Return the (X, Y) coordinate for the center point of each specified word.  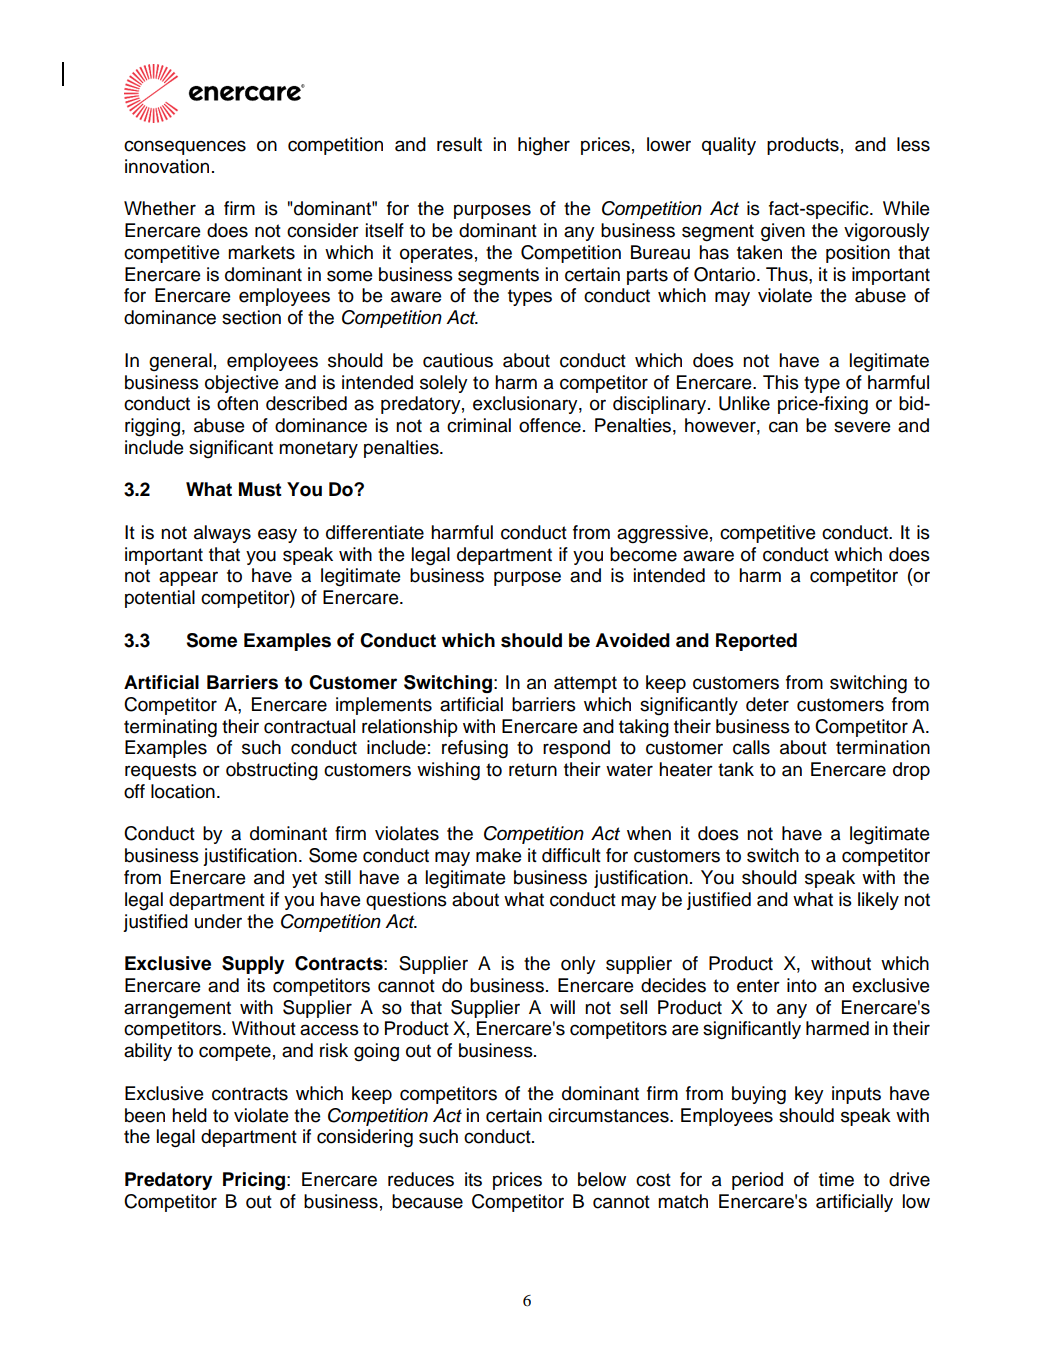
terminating (170, 728)
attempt (585, 684)
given (783, 232)
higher (544, 146)
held (189, 1115)
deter (767, 704)
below (602, 1179)
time (836, 1179)
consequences (185, 147)
